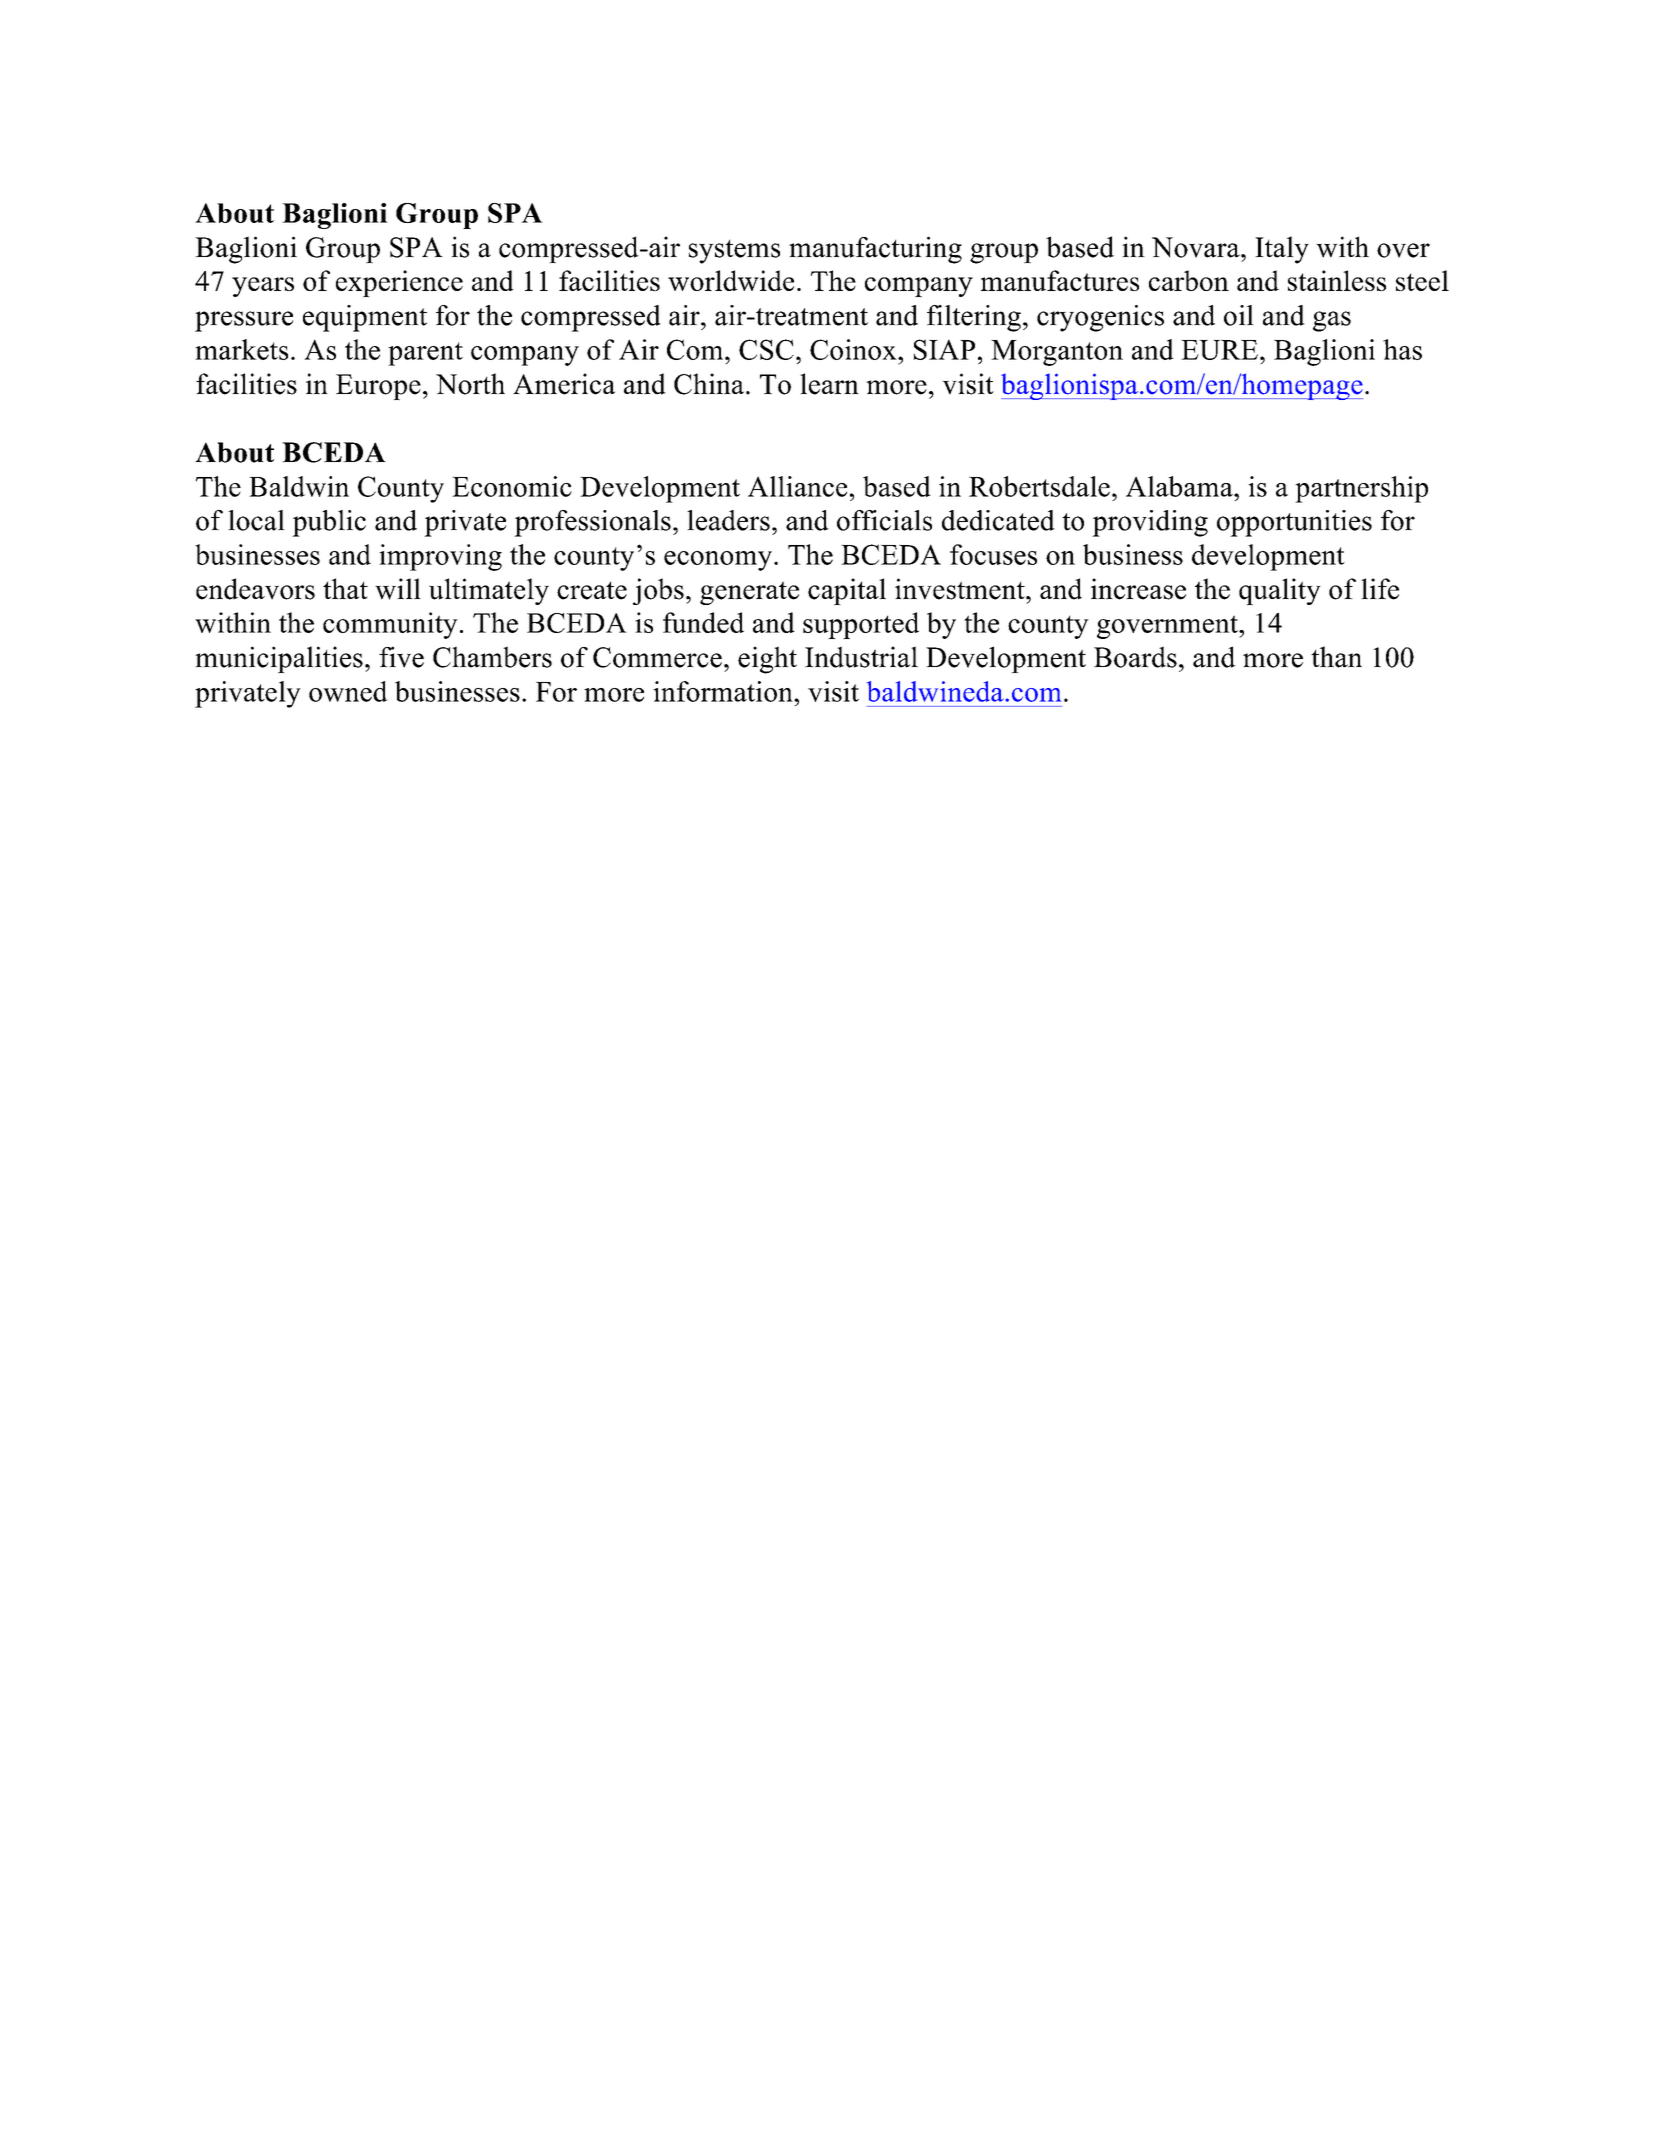 Image resolution: width=1654 pixels, height=2141 pixels. What do you see at coordinates (1282, 250) in the page?
I see `Italy` at bounding box center [1282, 250].
